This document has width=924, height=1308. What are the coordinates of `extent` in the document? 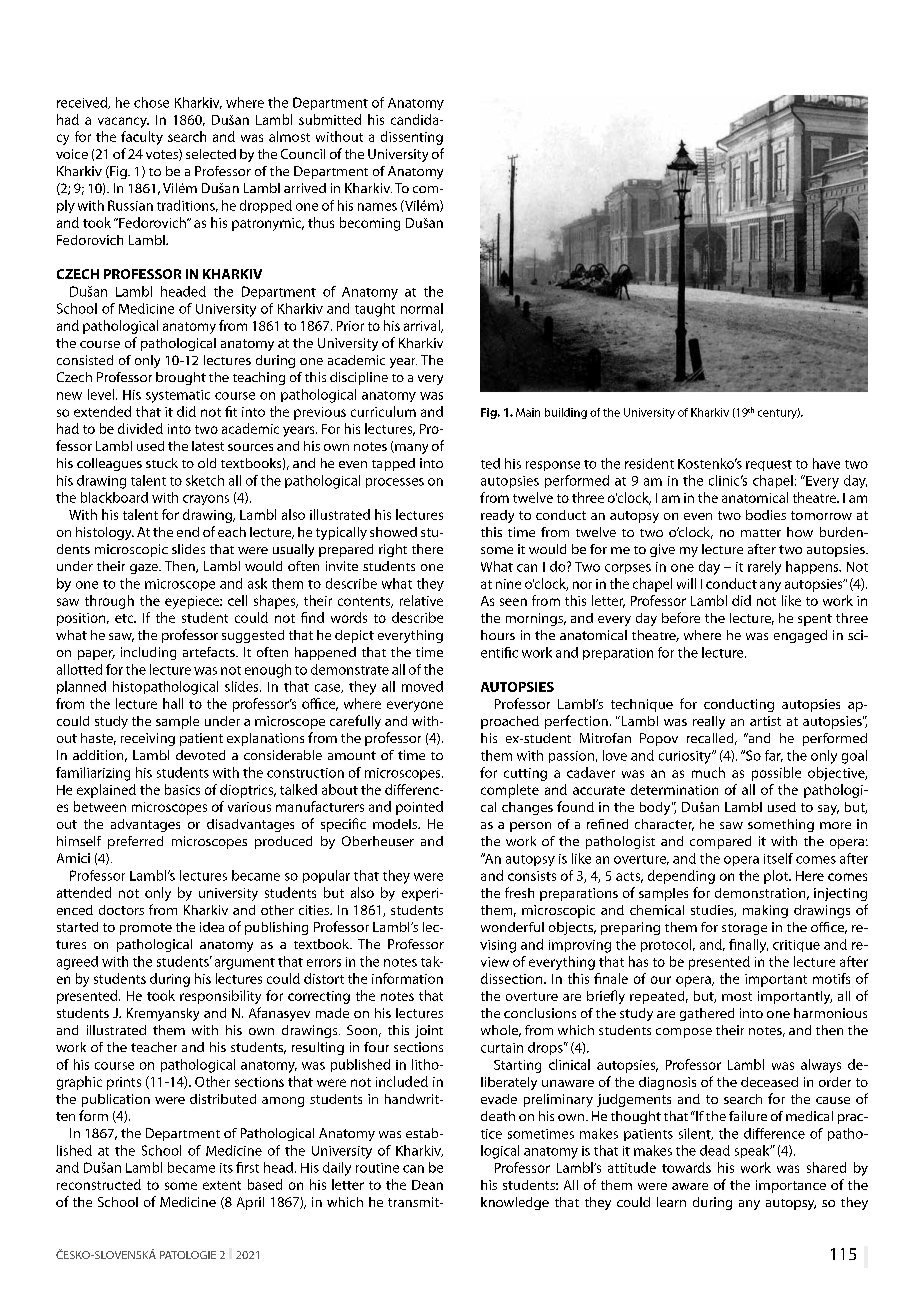 It's located at (222, 1185).
